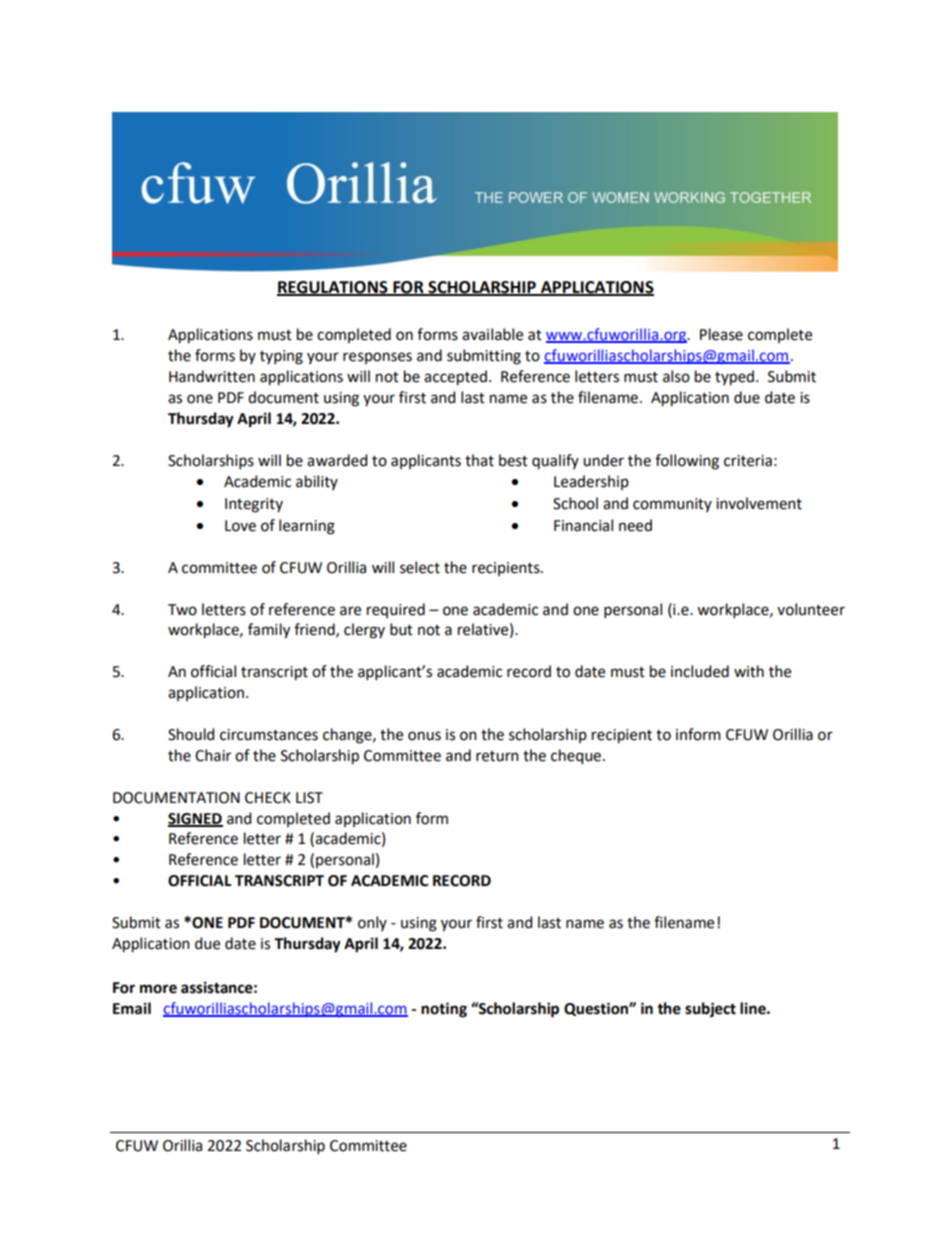 The width and height of the page is (952, 1233). Describe the element at coordinates (158, 989) in the page. I see `more` at that location.
